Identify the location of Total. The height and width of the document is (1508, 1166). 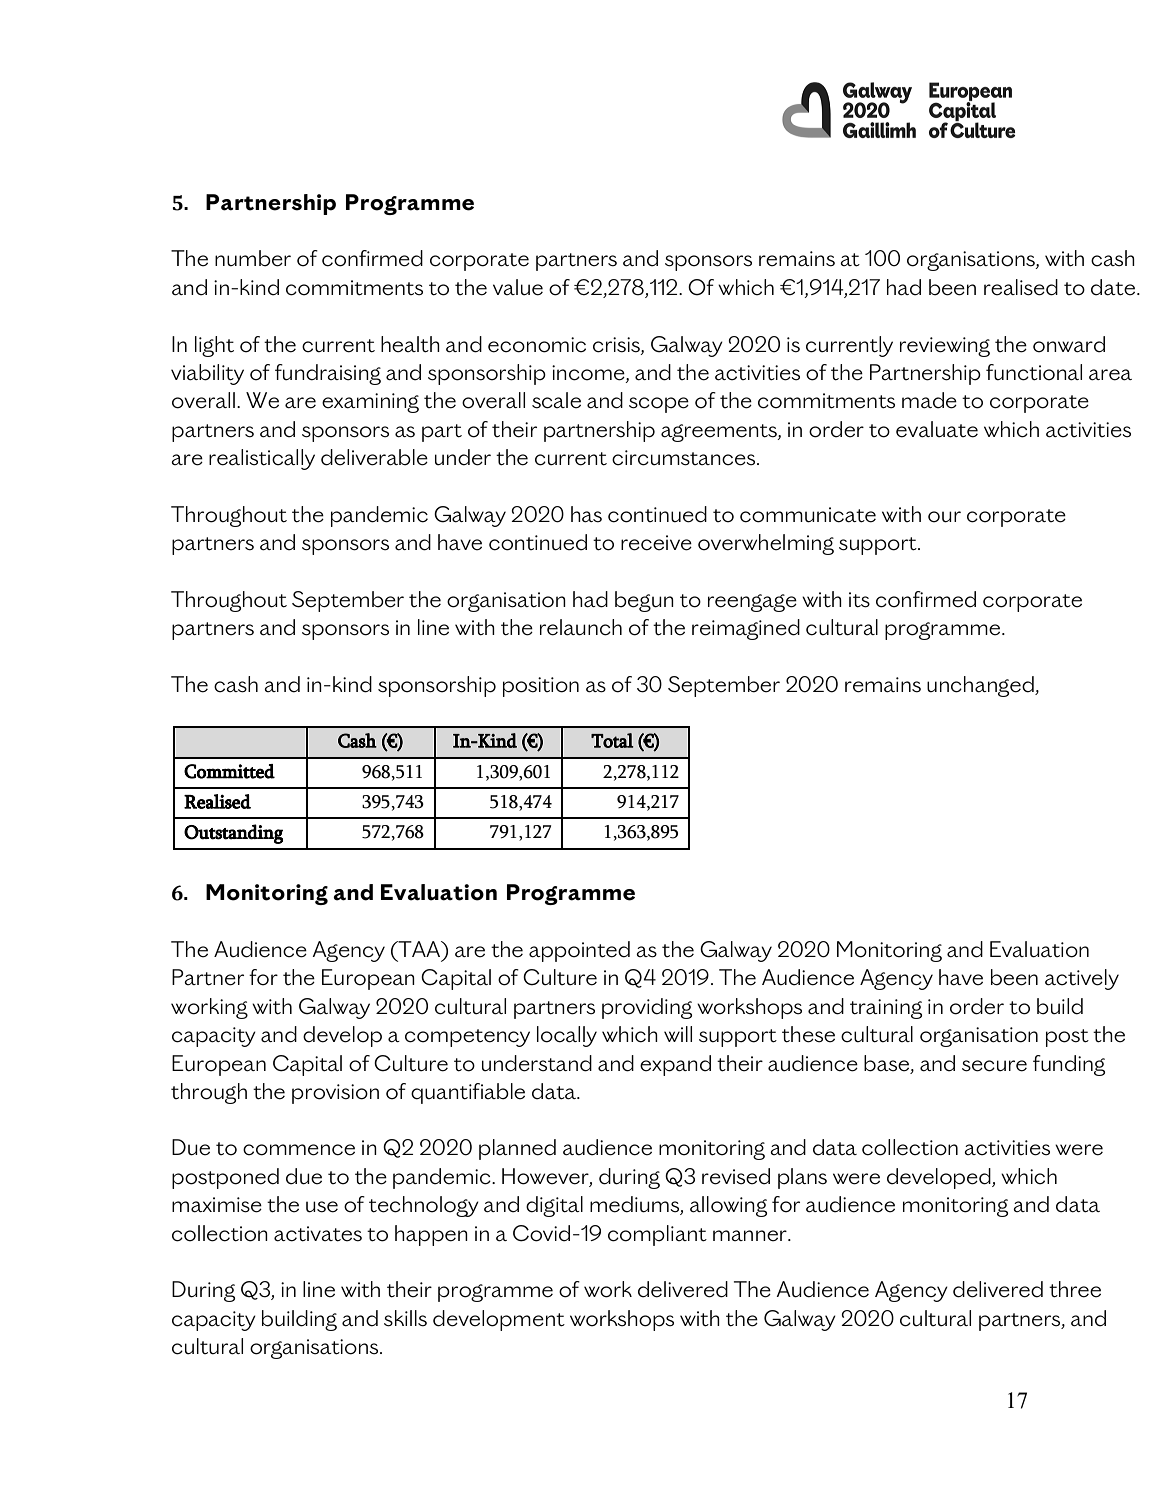
(612, 740).
